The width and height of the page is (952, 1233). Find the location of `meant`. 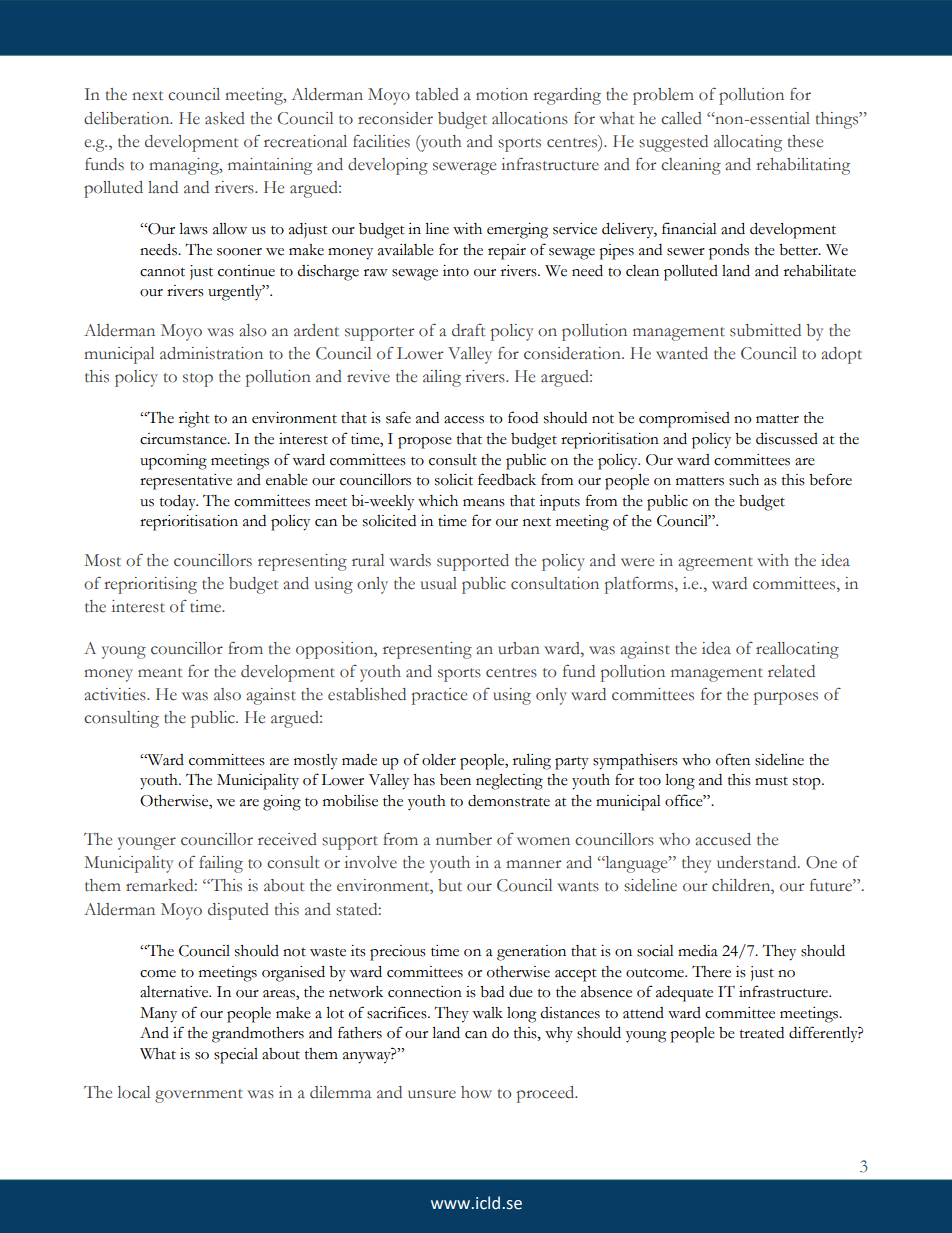

meant is located at coordinates (160, 673).
